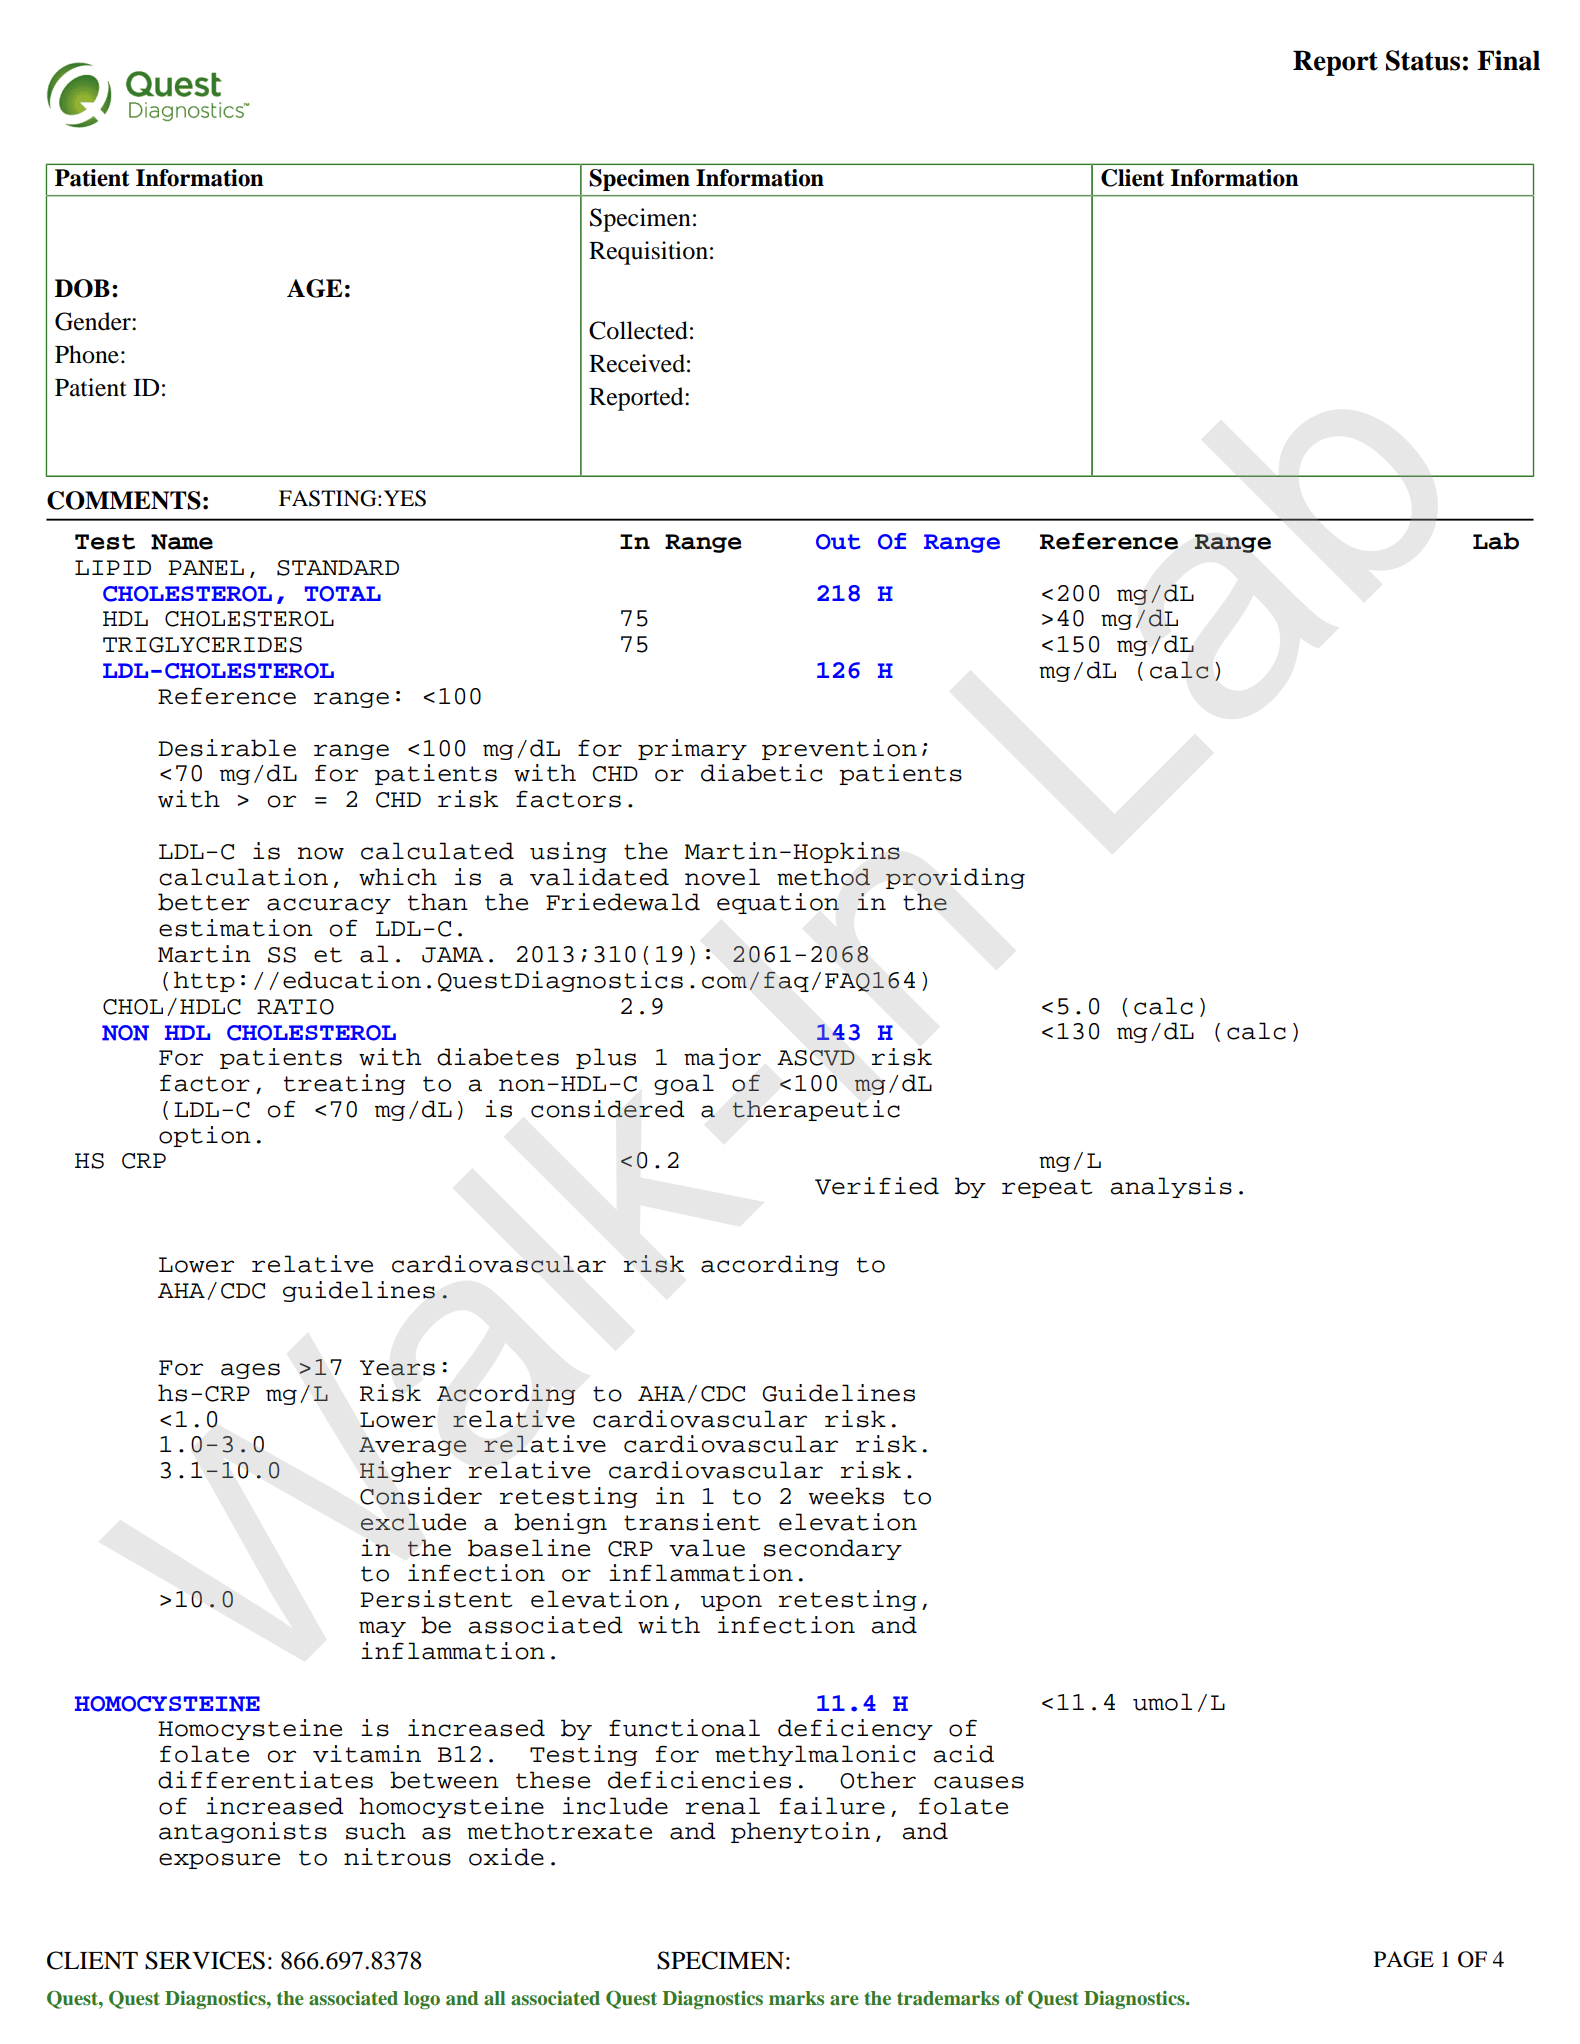 The height and width of the screenshot is (2044, 1580). What do you see at coordinates (295, 1007) in the screenshot?
I see `RATIO` at bounding box center [295, 1007].
